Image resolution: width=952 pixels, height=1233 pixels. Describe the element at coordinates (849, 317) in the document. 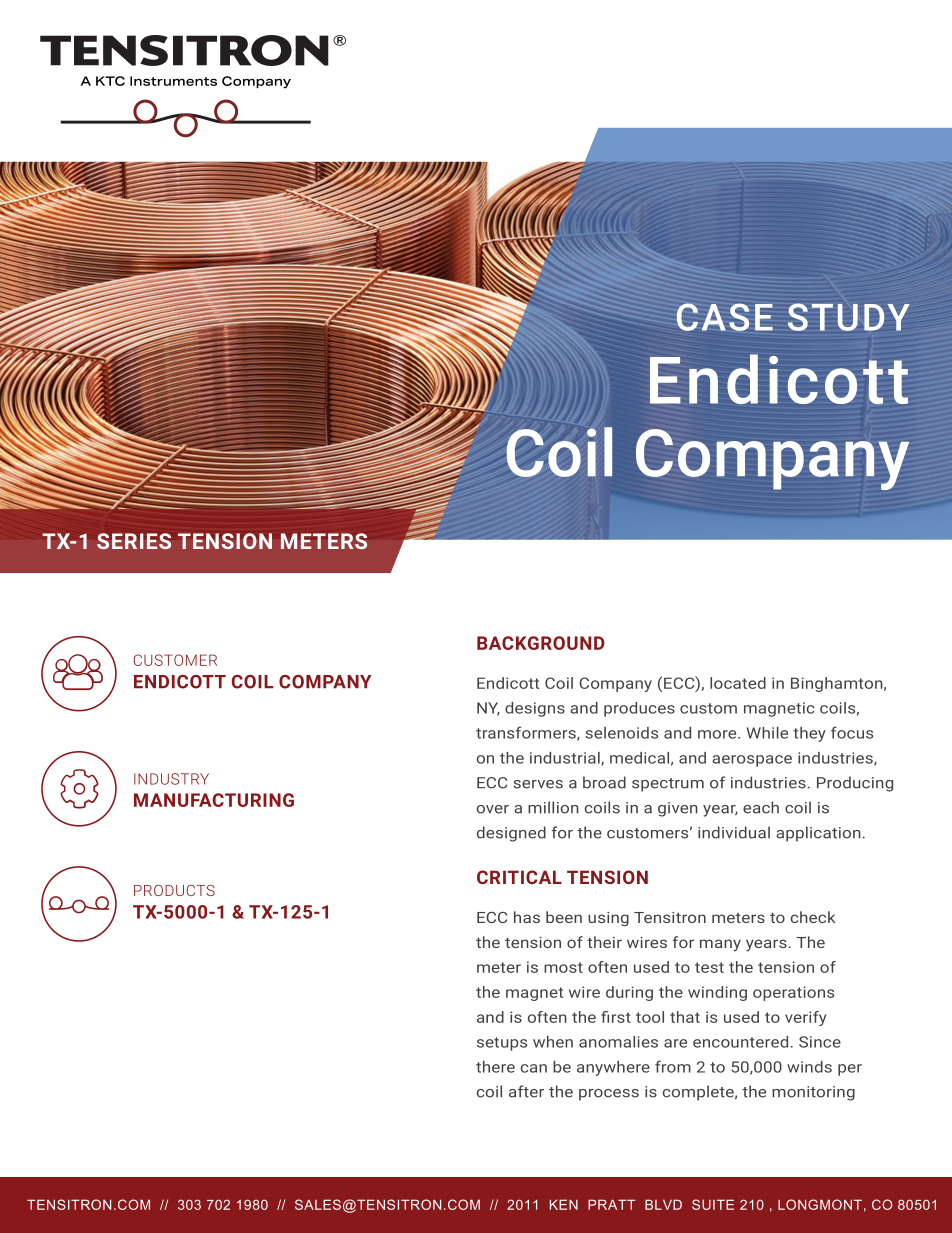

I see `STUDY` at that location.
